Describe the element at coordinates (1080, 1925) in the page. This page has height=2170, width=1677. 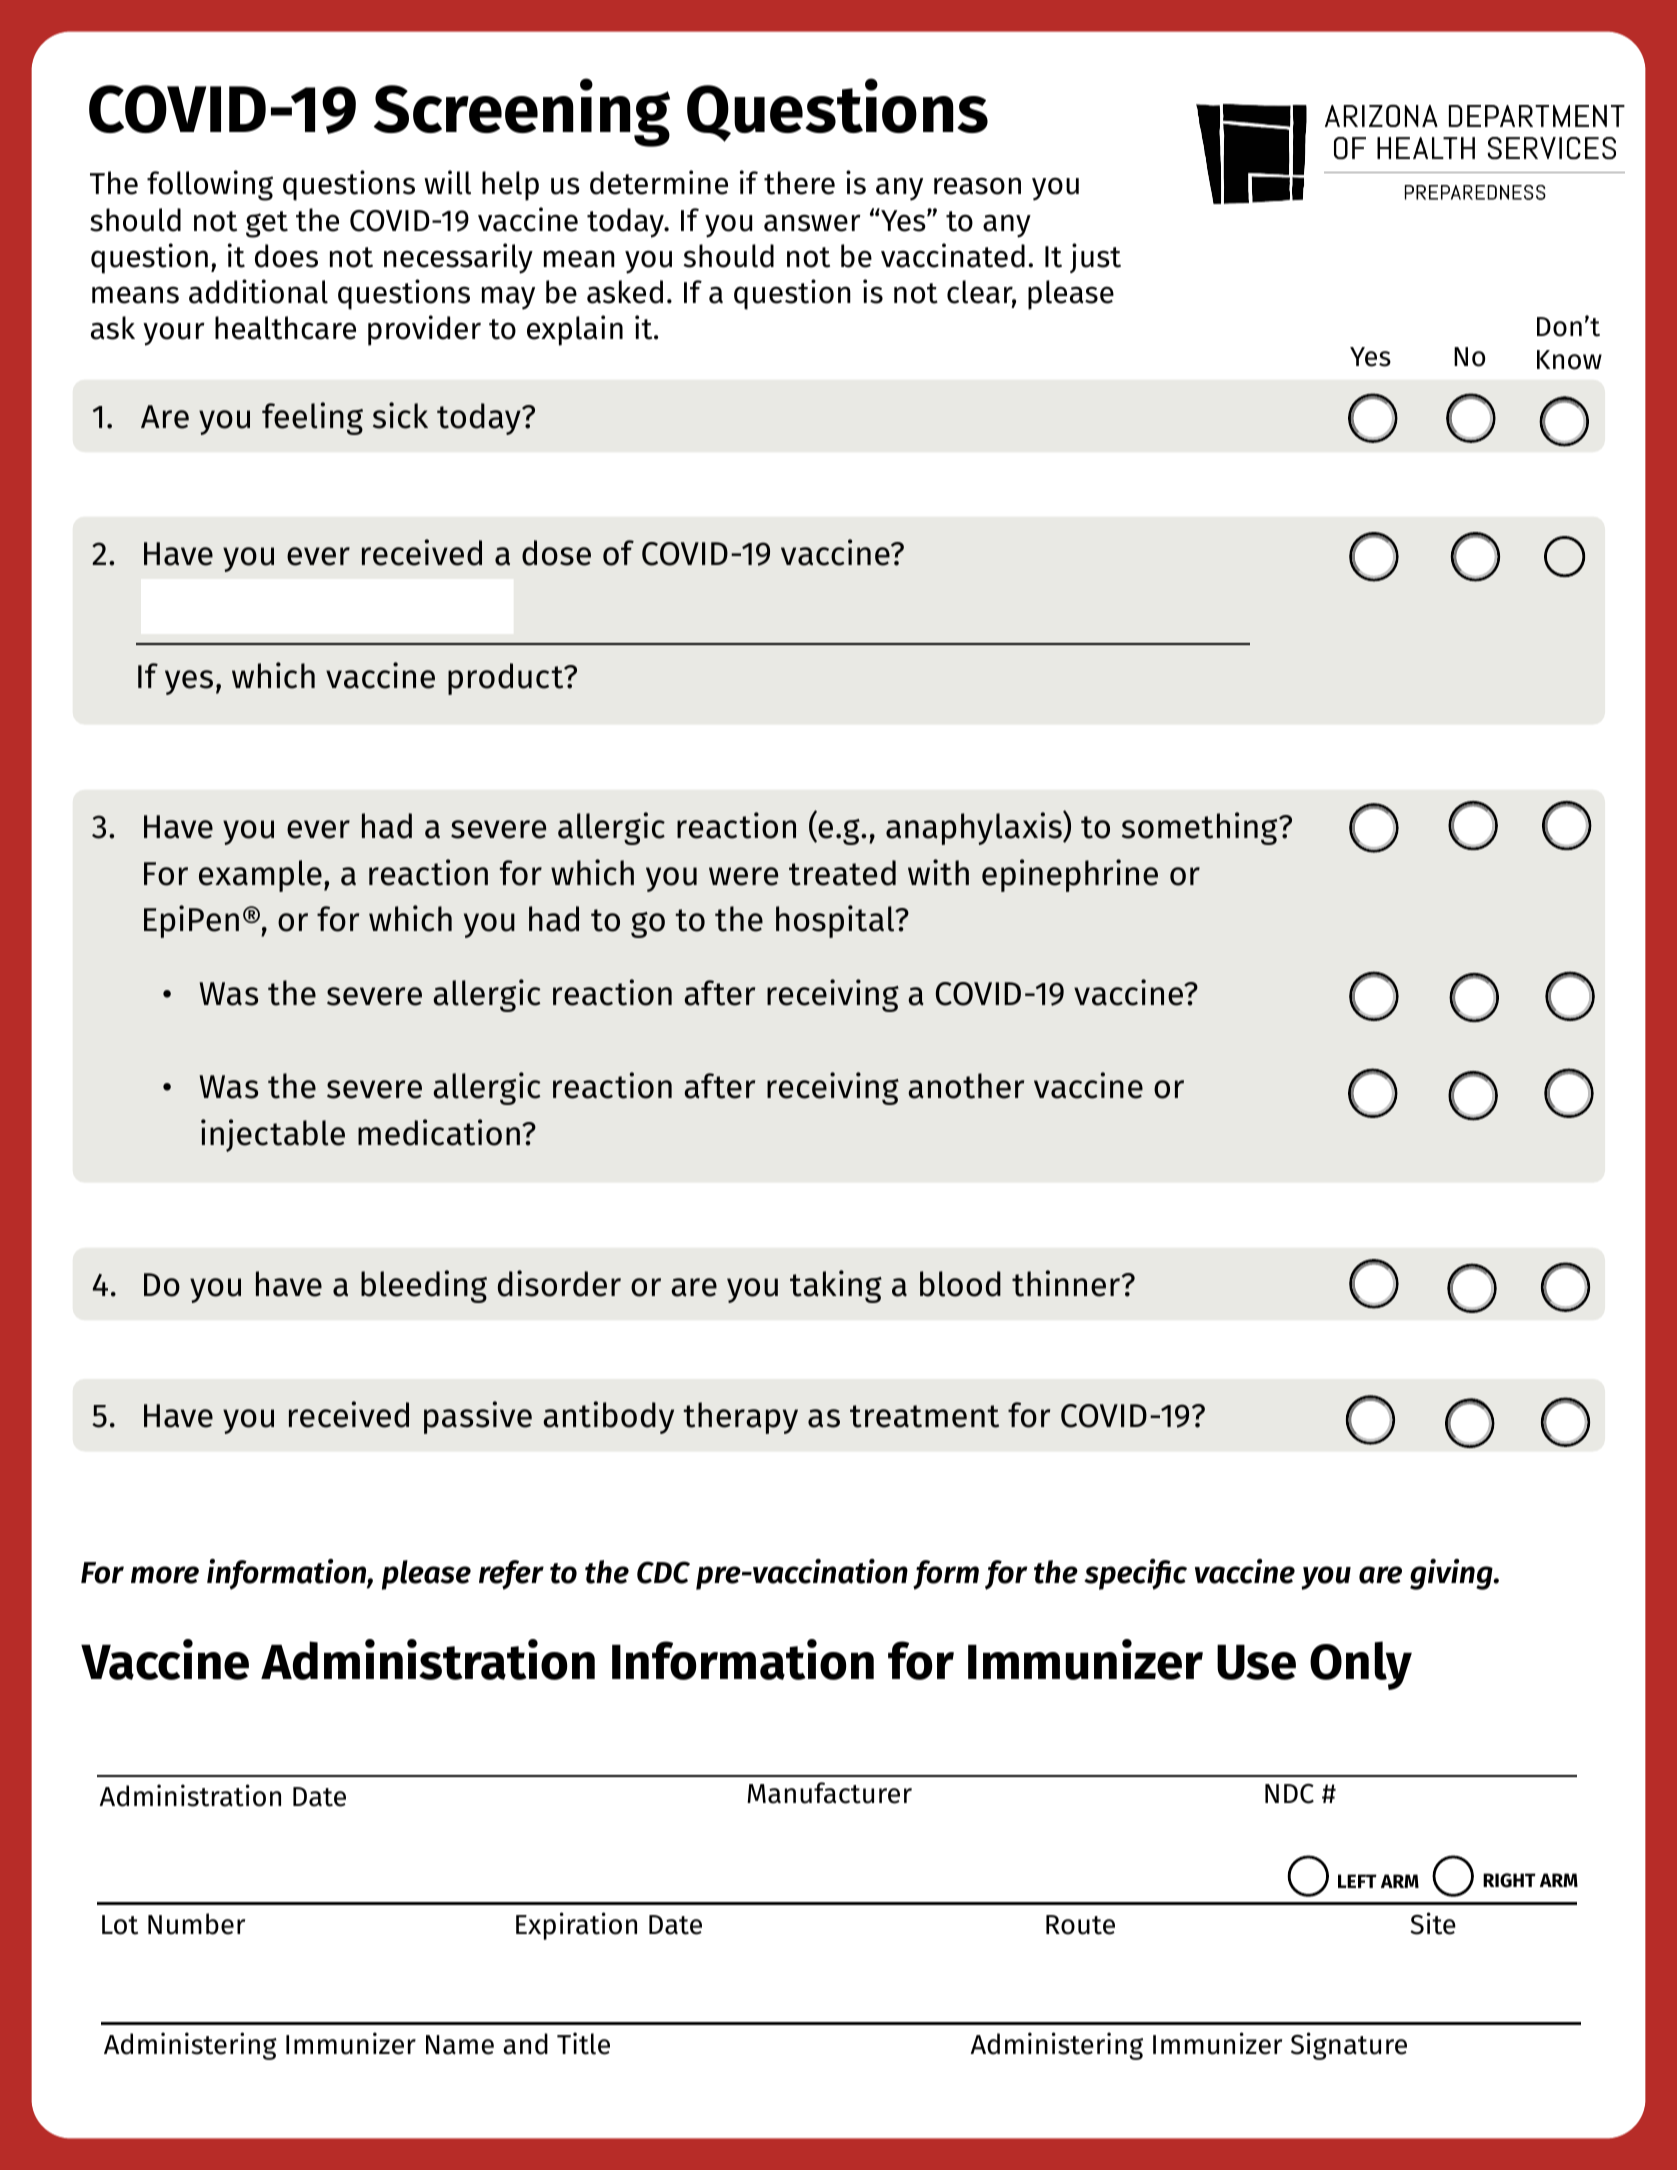
I see `Route` at that location.
